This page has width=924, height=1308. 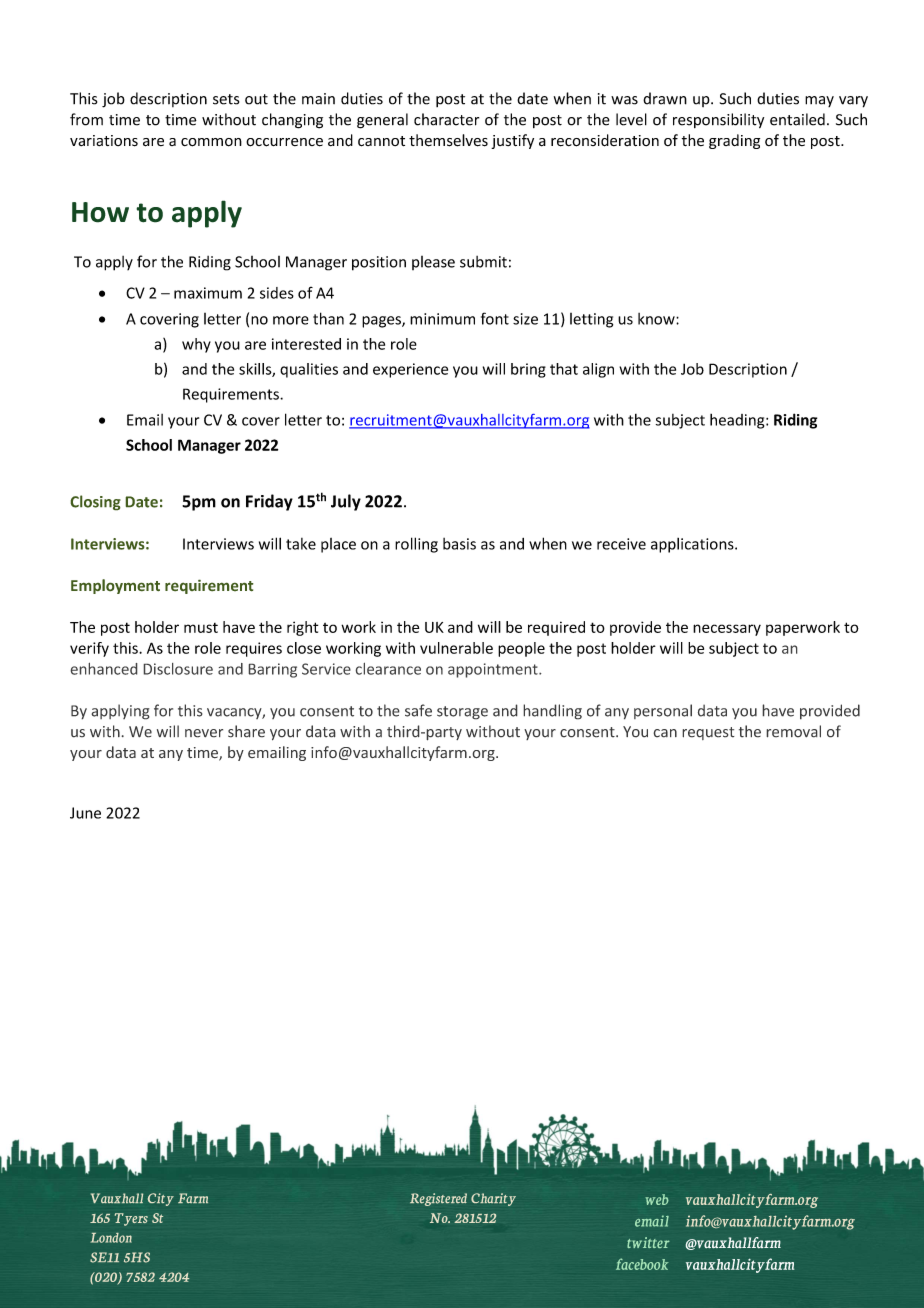 I want to click on necessary, so click(x=727, y=630).
